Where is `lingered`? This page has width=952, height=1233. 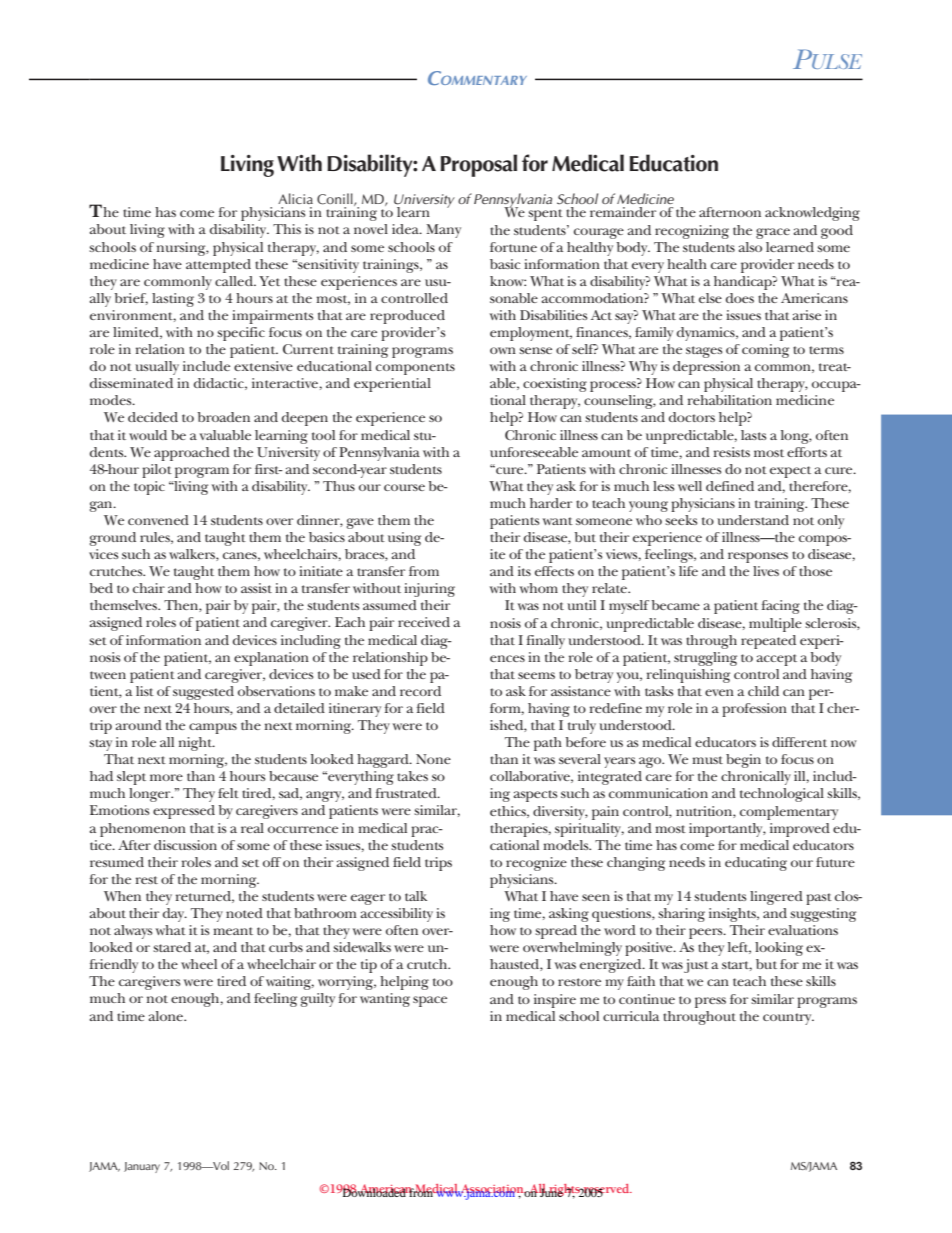 lingered is located at coordinates (776, 898).
